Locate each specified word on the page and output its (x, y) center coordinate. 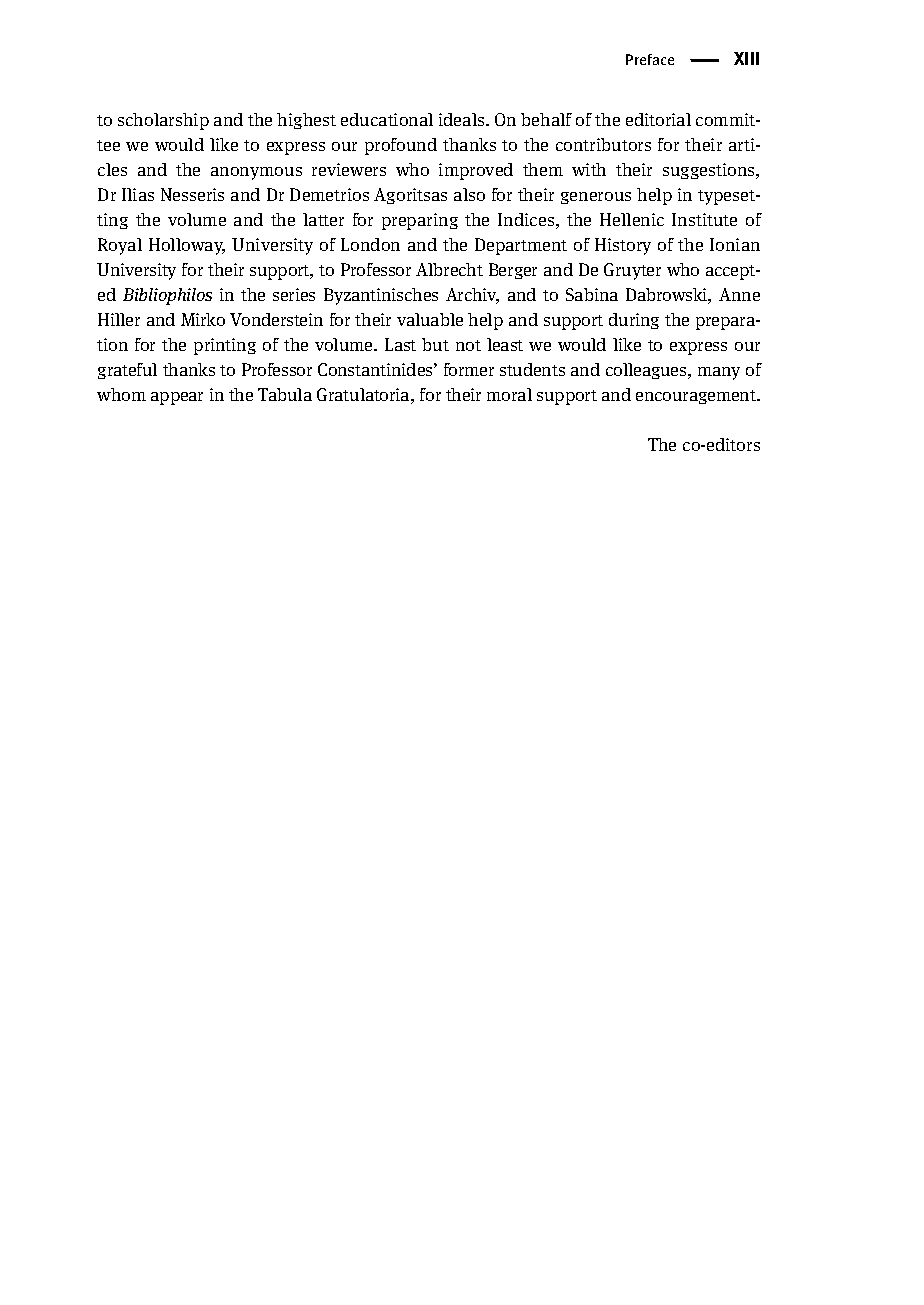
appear (177, 398)
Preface (650, 59)
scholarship (163, 121)
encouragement (697, 397)
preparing (420, 221)
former (469, 369)
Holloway (187, 246)
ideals (463, 119)
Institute (704, 219)
